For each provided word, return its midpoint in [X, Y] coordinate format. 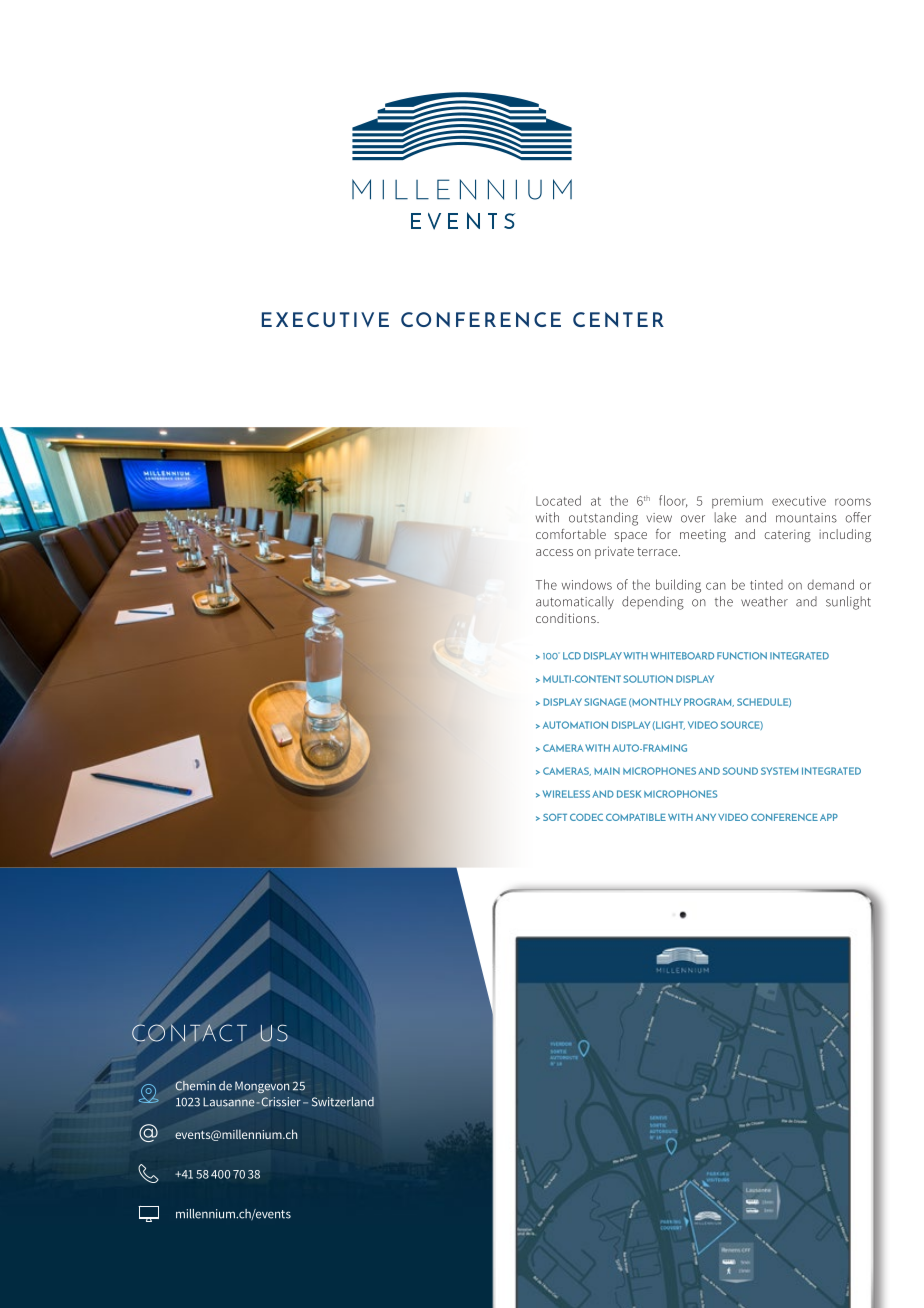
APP [829, 817]
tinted [766, 585]
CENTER [618, 319]
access [554, 552]
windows [587, 584]
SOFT [555, 817]
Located [558, 500]
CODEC [586, 817]
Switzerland [343, 1102]
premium [737, 502]
